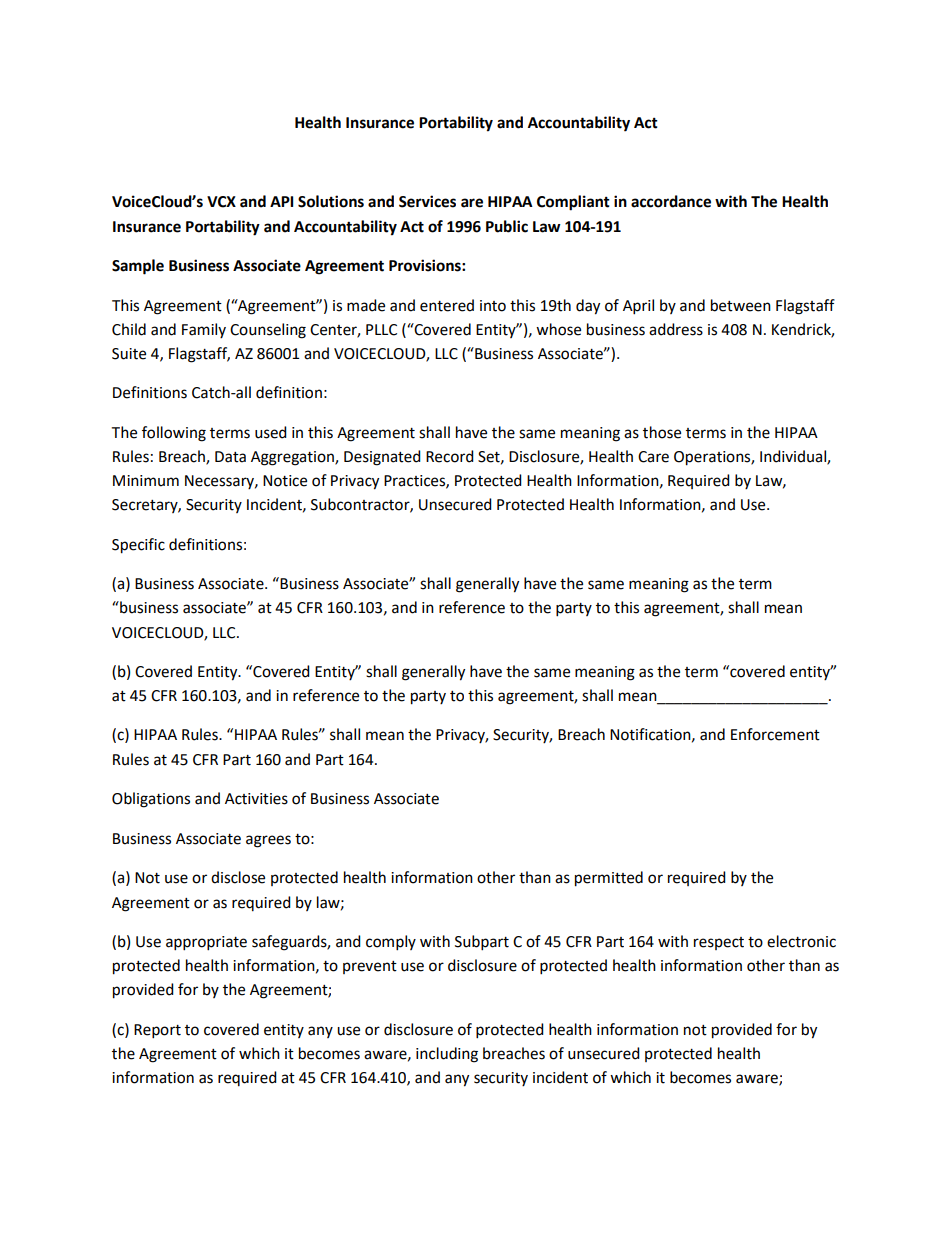 The image size is (952, 1233). Describe the element at coordinates (507, 226) in the document. I see `Public` at that location.
